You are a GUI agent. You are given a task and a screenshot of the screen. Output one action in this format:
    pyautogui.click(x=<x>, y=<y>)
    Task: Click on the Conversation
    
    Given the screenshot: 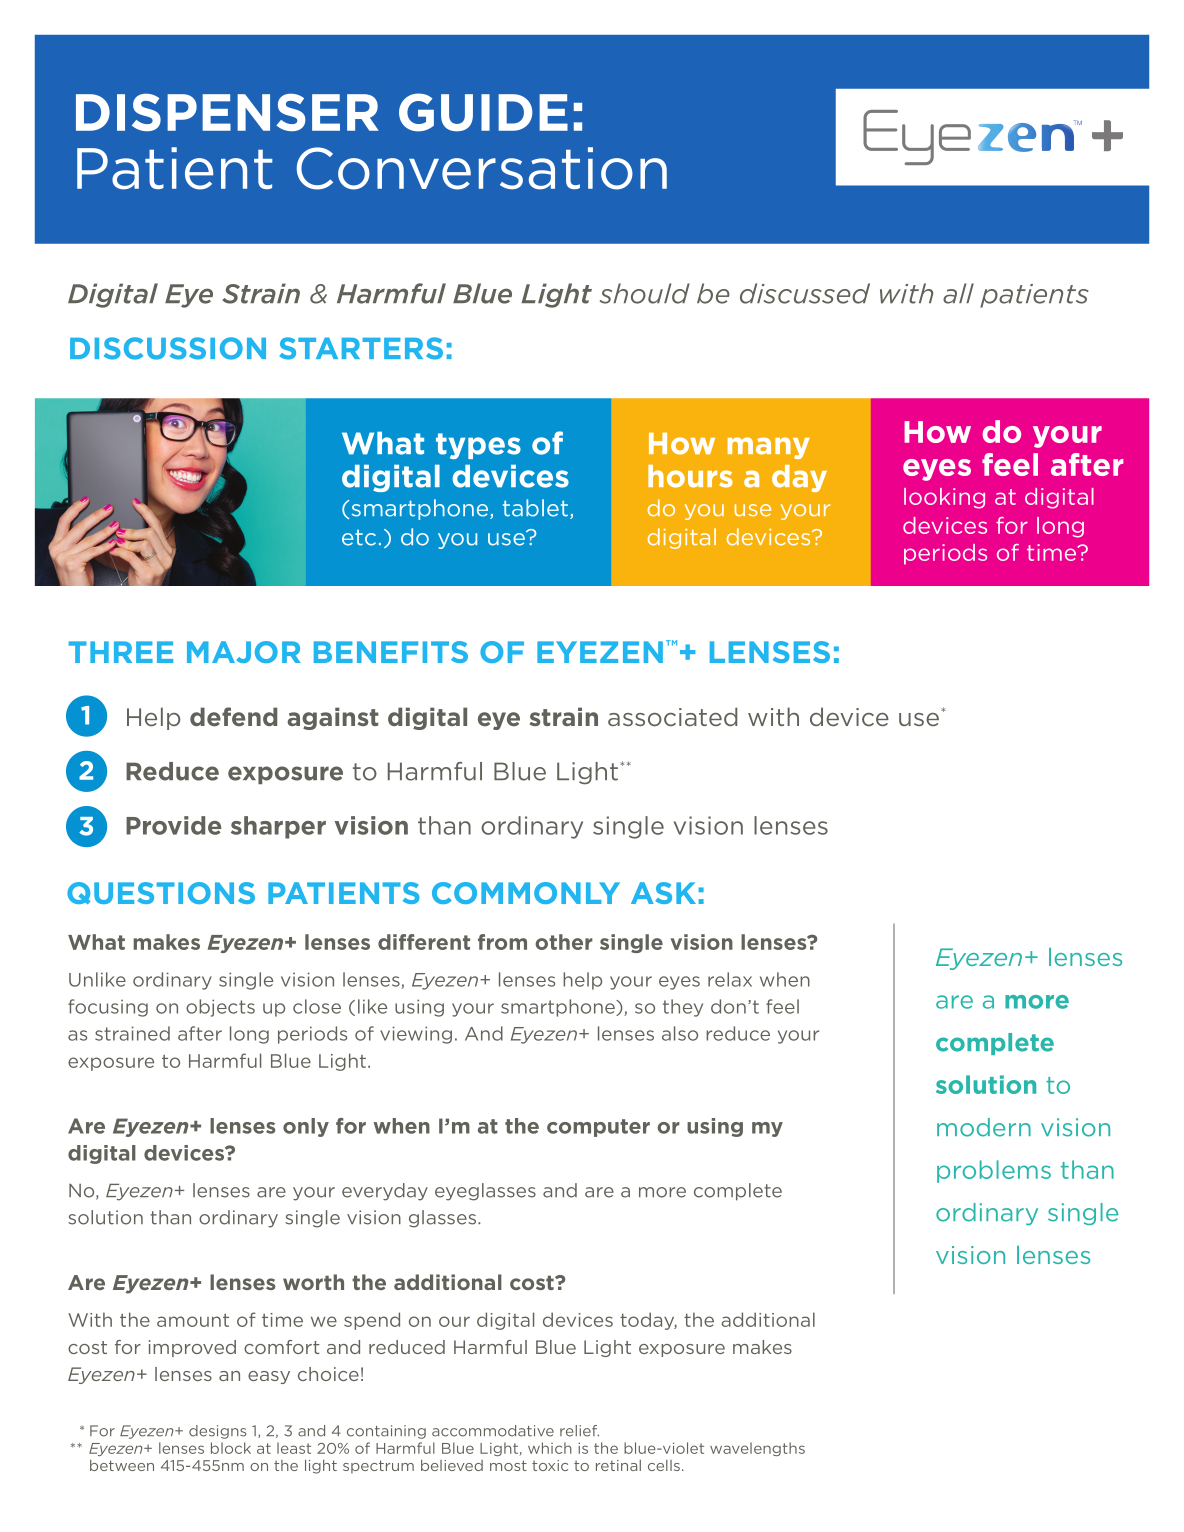 What is the action you would take?
    pyautogui.click(x=482, y=168)
